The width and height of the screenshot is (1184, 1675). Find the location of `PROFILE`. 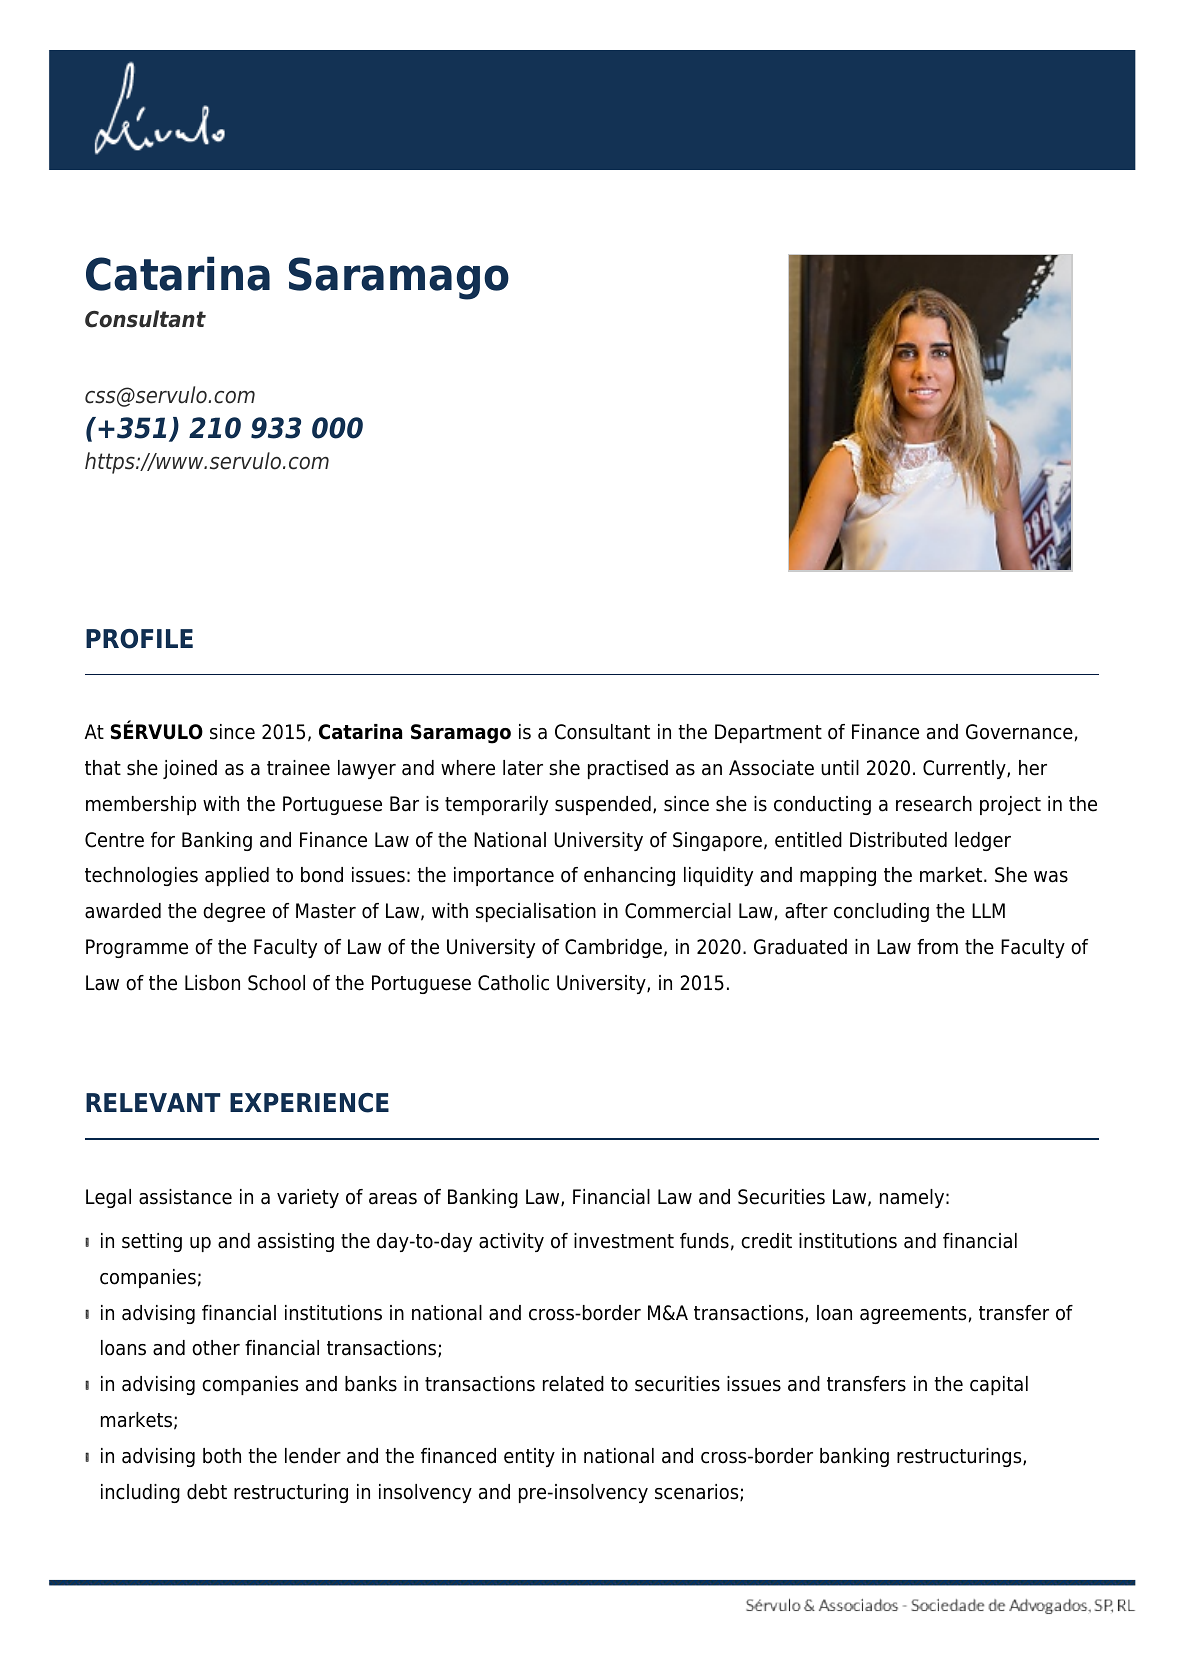

PROFILE is located at coordinates (139, 639).
